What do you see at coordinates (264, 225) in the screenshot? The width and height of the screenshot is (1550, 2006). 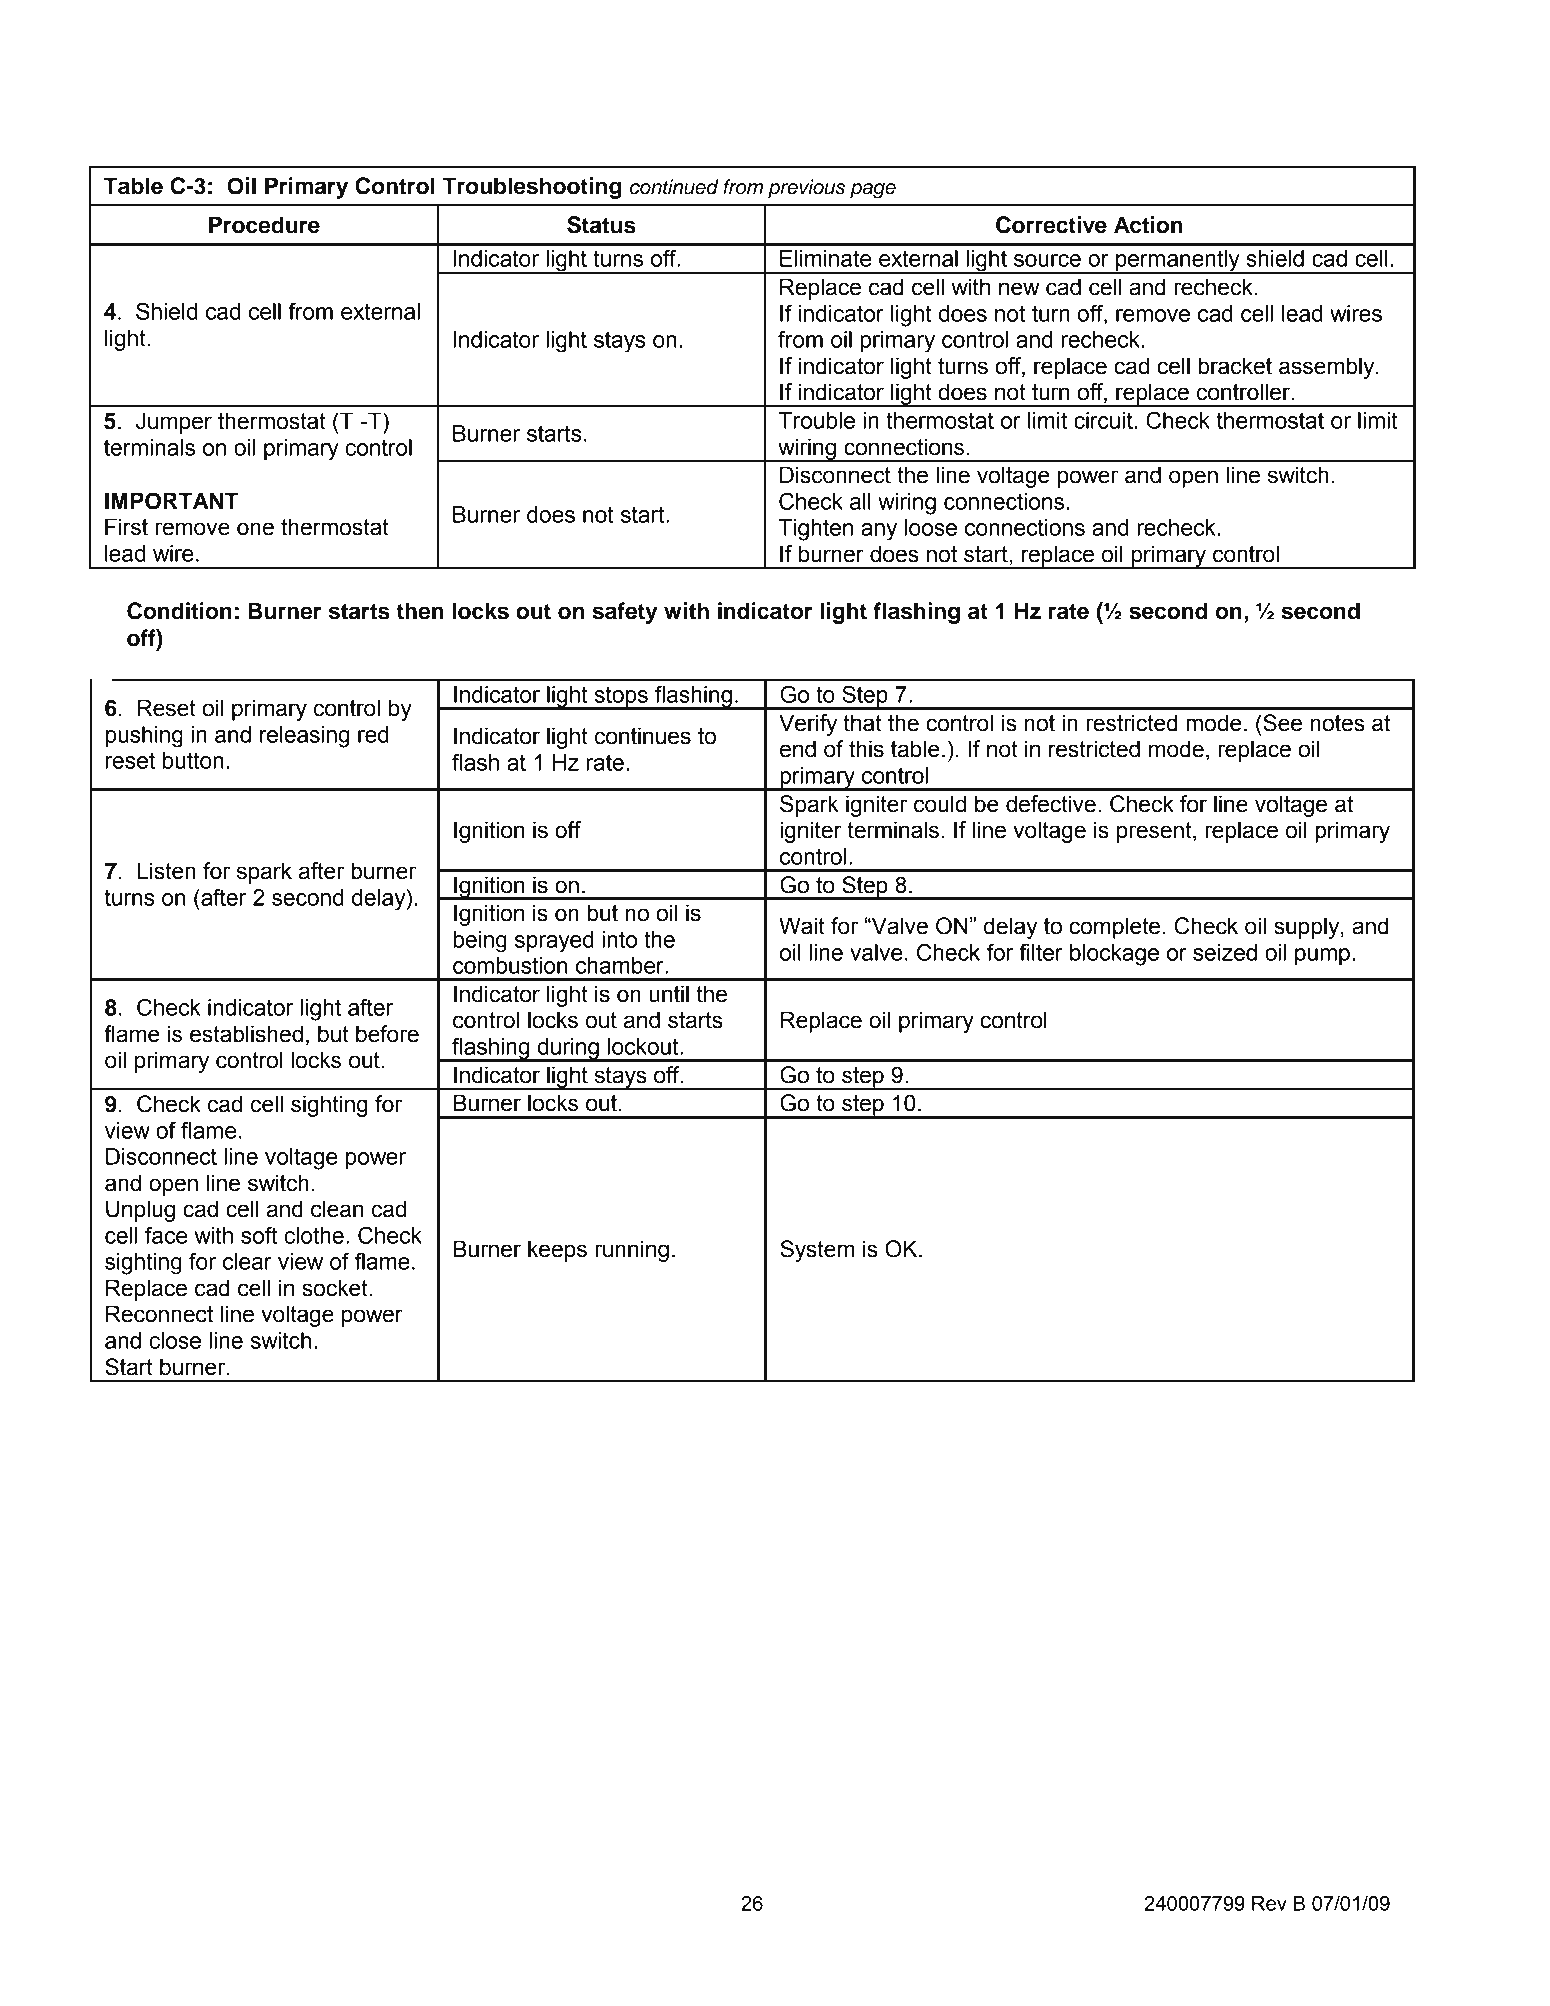 I see `Procedure` at bounding box center [264, 225].
